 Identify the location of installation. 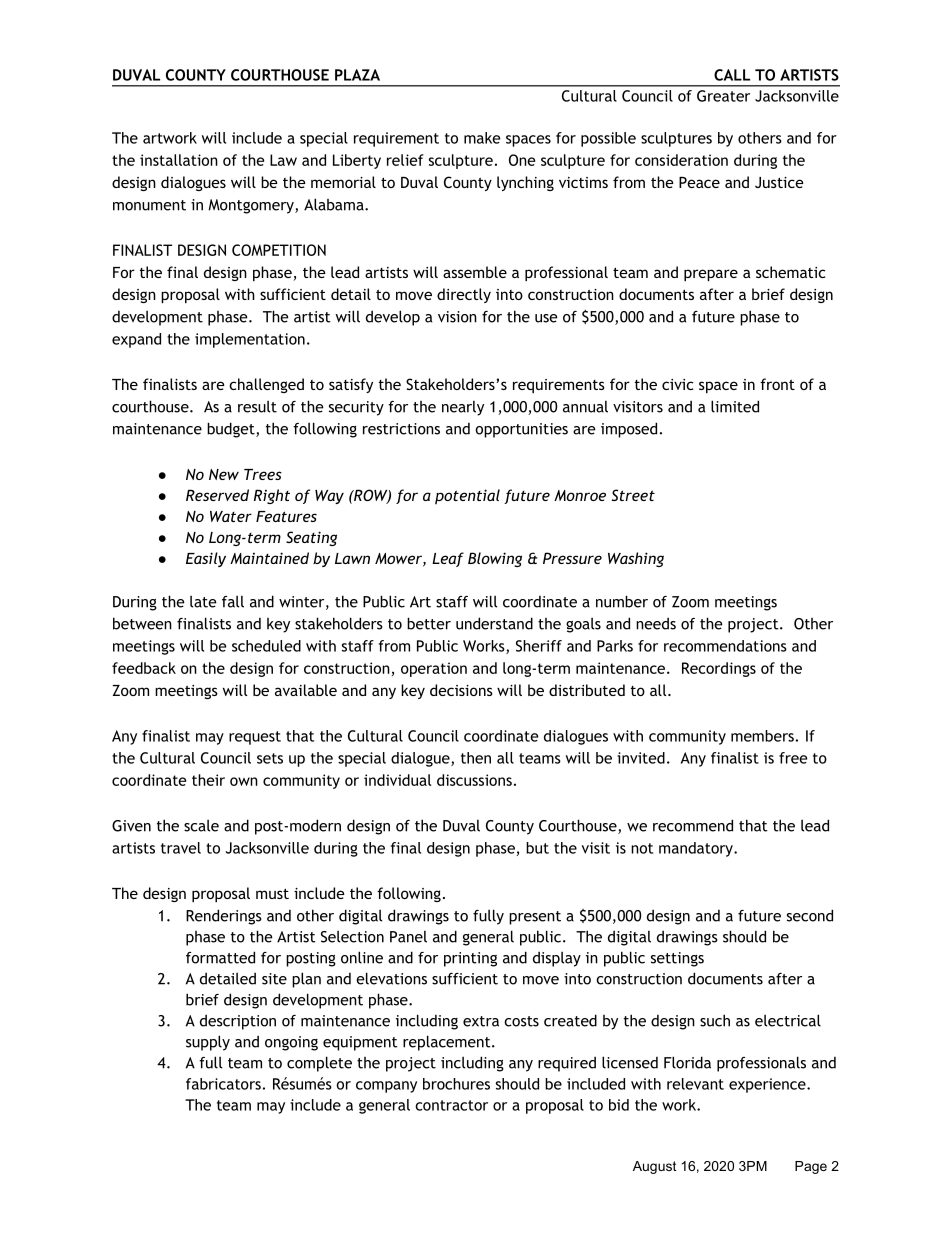
(179, 160).
